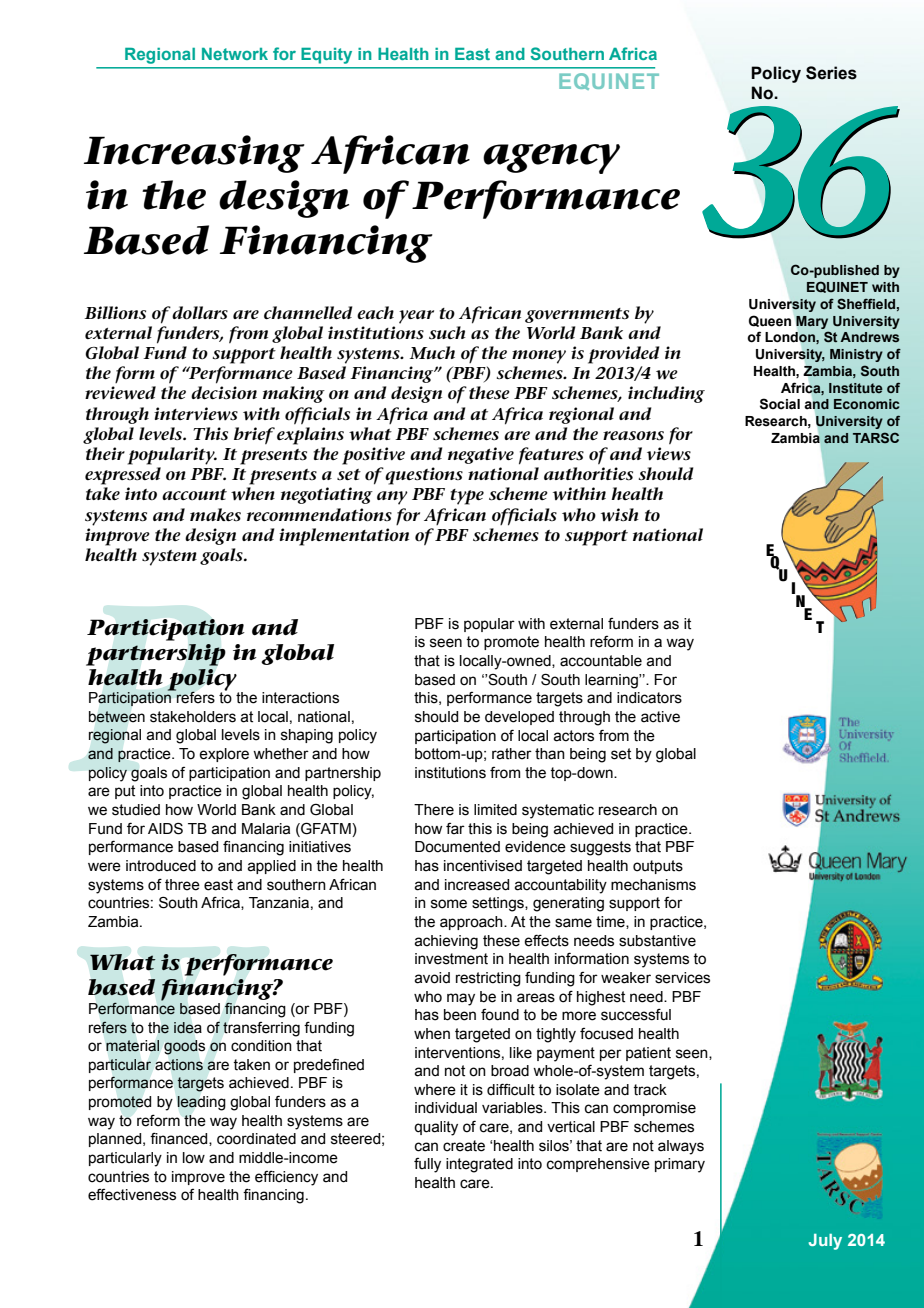 The width and height of the page is (924, 1308). Describe the element at coordinates (194, 1158) in the page. I see `low` at that location.
